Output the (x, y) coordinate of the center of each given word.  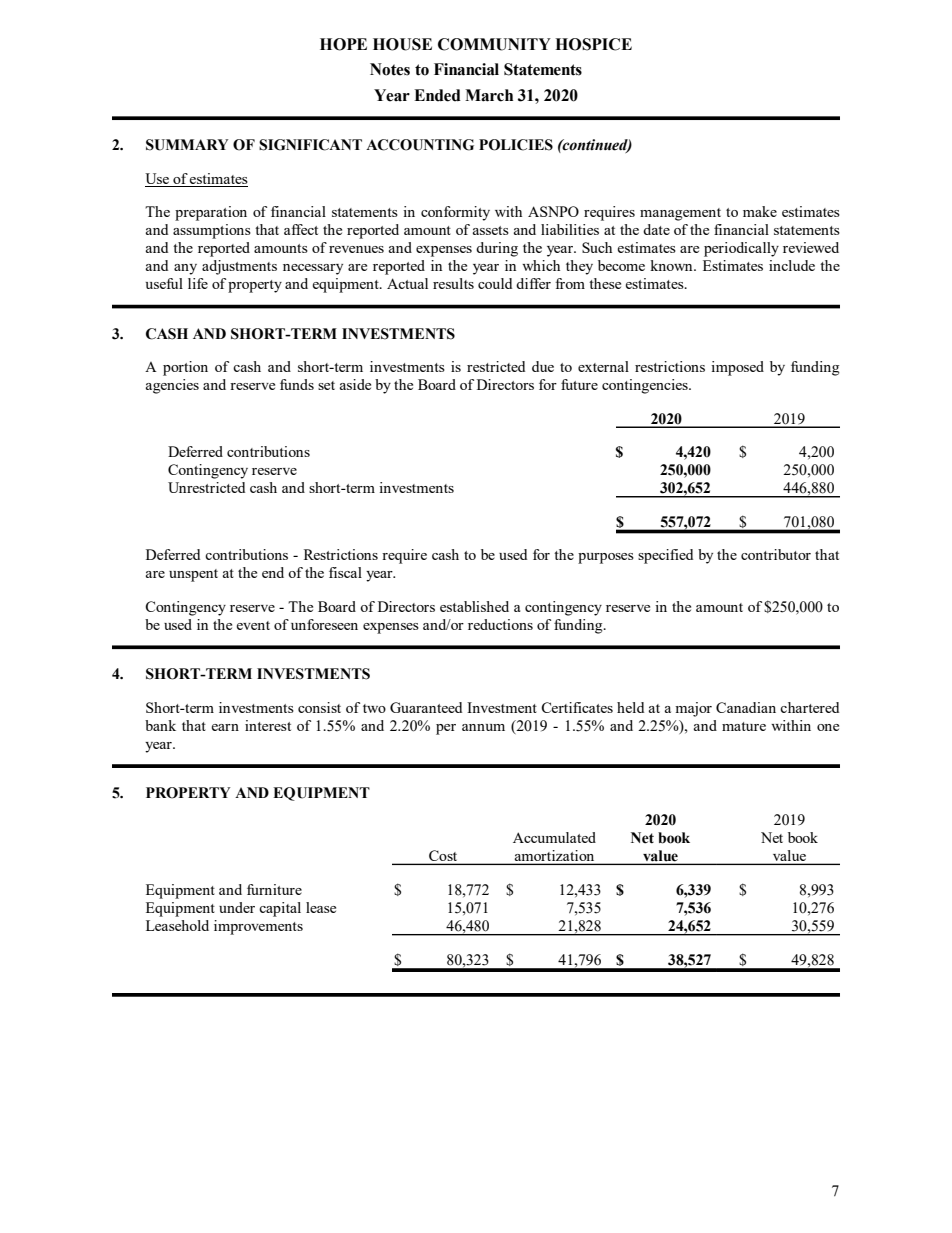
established (474, 606)
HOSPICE (593, 44)
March (489, 95)
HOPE (343, 44)
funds (297, 384)
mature (744, 726)
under (237, 907)
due (543, 366)
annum (483, 727)
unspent (193, 575)
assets (491, 230)
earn (225, 727)
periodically (741, 249)
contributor (776, 554)
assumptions (212, 231)
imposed (737, 368)
